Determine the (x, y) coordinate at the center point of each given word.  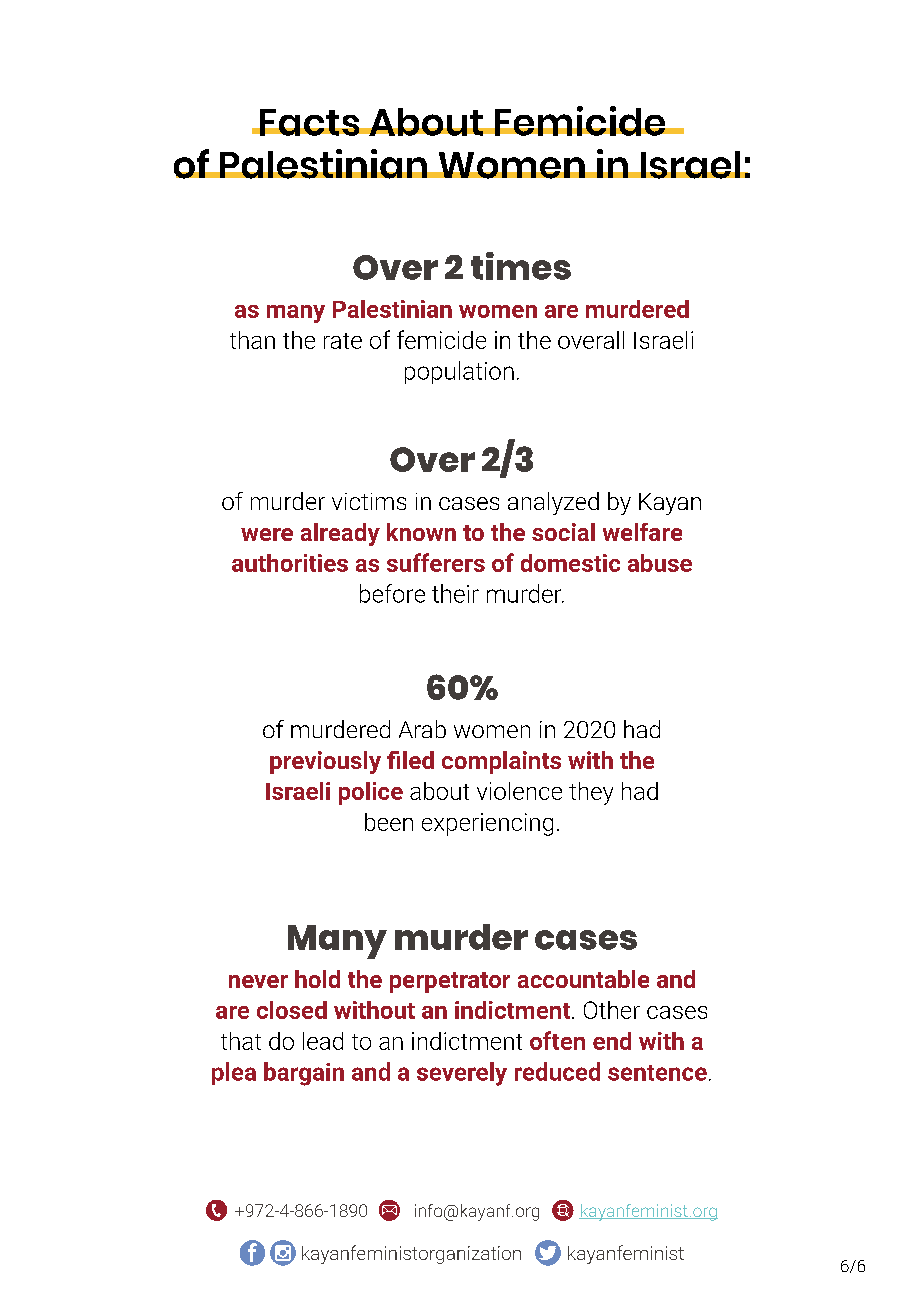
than (252, 340)
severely (462, 1074)
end (612, 1041)
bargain (304, 1074)
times (521, 266)
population (459, 372)
